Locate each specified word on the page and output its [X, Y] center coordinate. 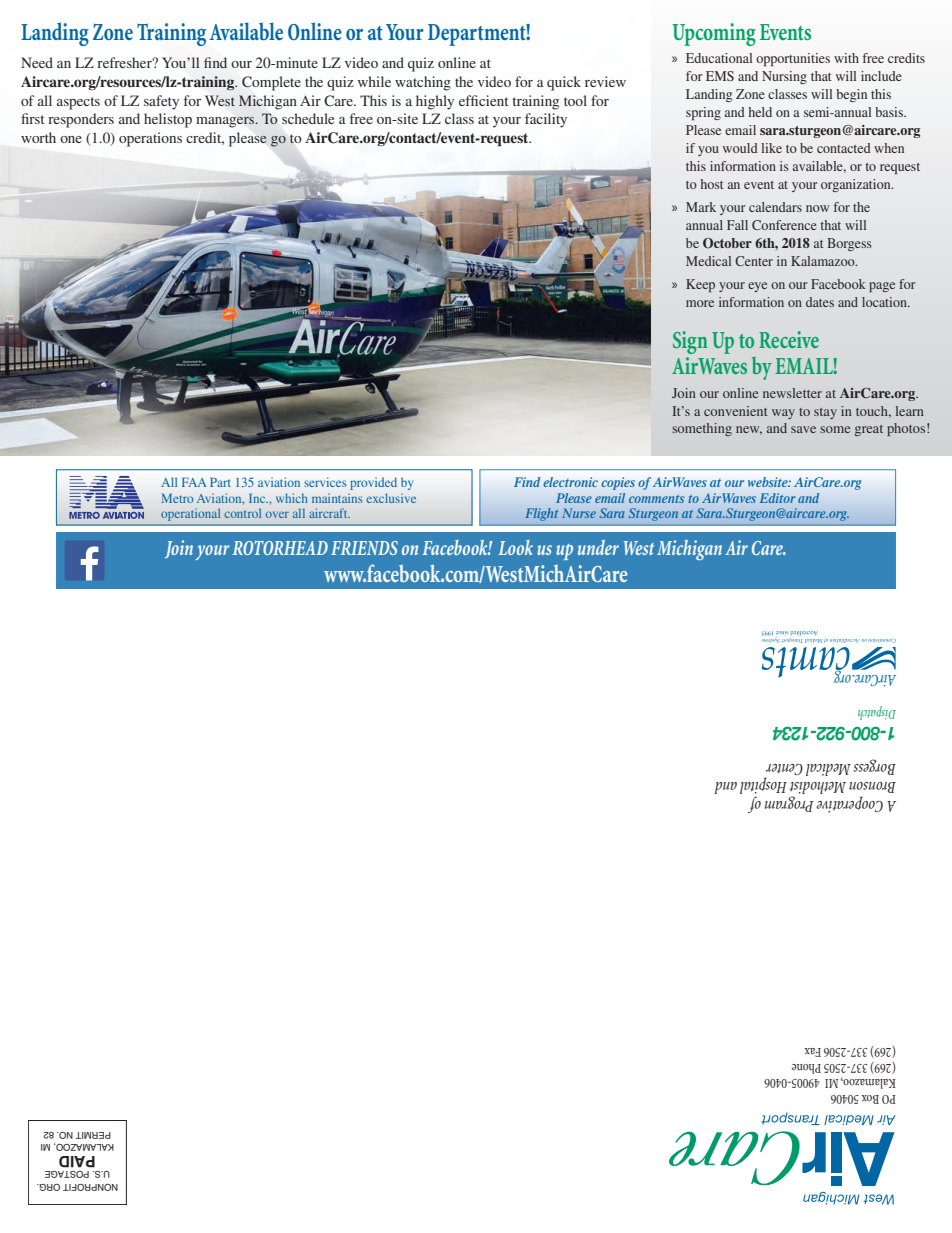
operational [190, 515]
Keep [700, 285]
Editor [778, 498]
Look [515, 547]
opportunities [793, 60]
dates [820, 302]
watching [423, 83]
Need [37, 62]
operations [150, 139]
